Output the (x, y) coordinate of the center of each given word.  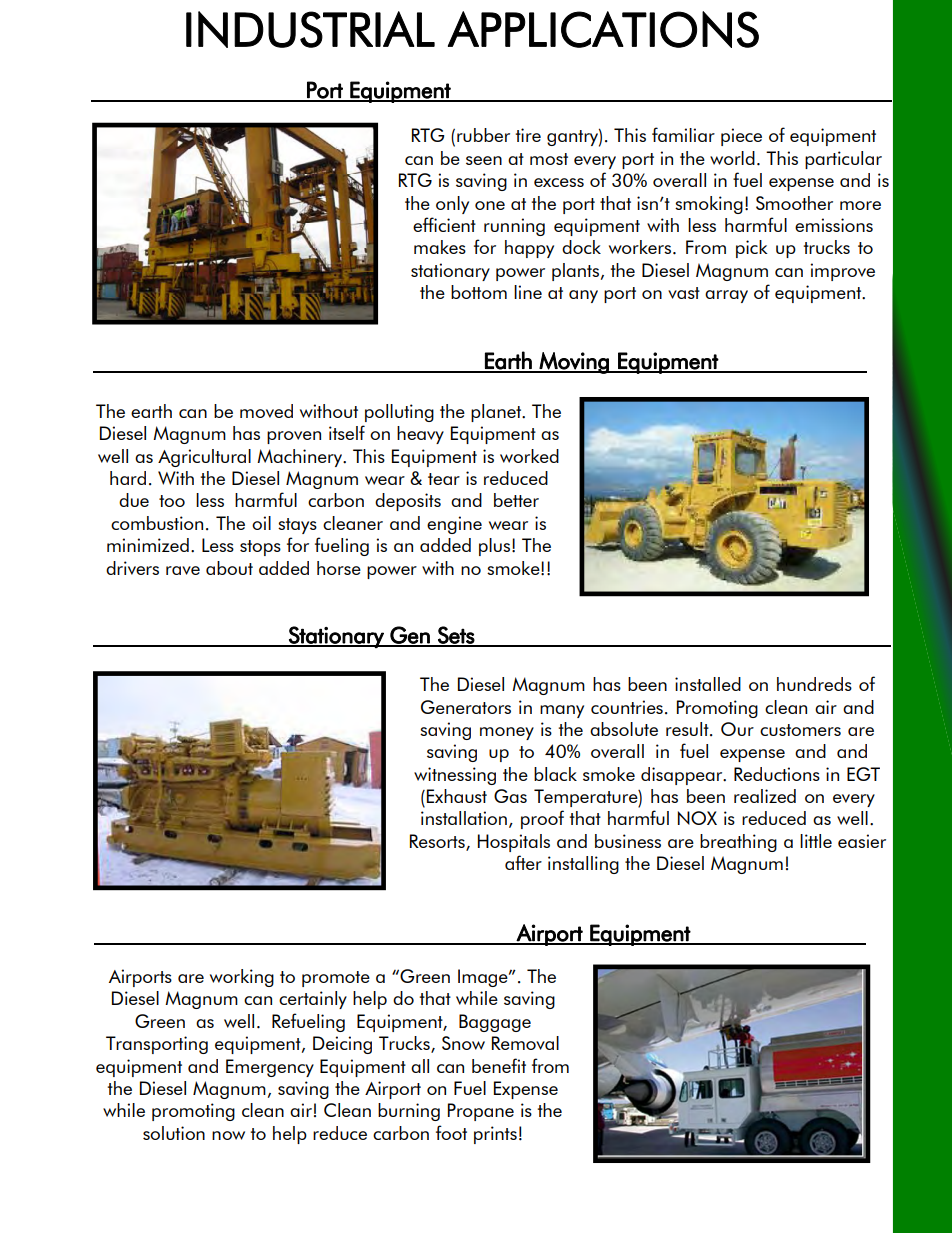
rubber (483, 135)
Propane (481, 1112)
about (229, 568)
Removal (525, 1043)
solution (174, 1133)
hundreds (814, 684)
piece (741, 137)
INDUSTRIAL (310, 29)
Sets (456, 636)
